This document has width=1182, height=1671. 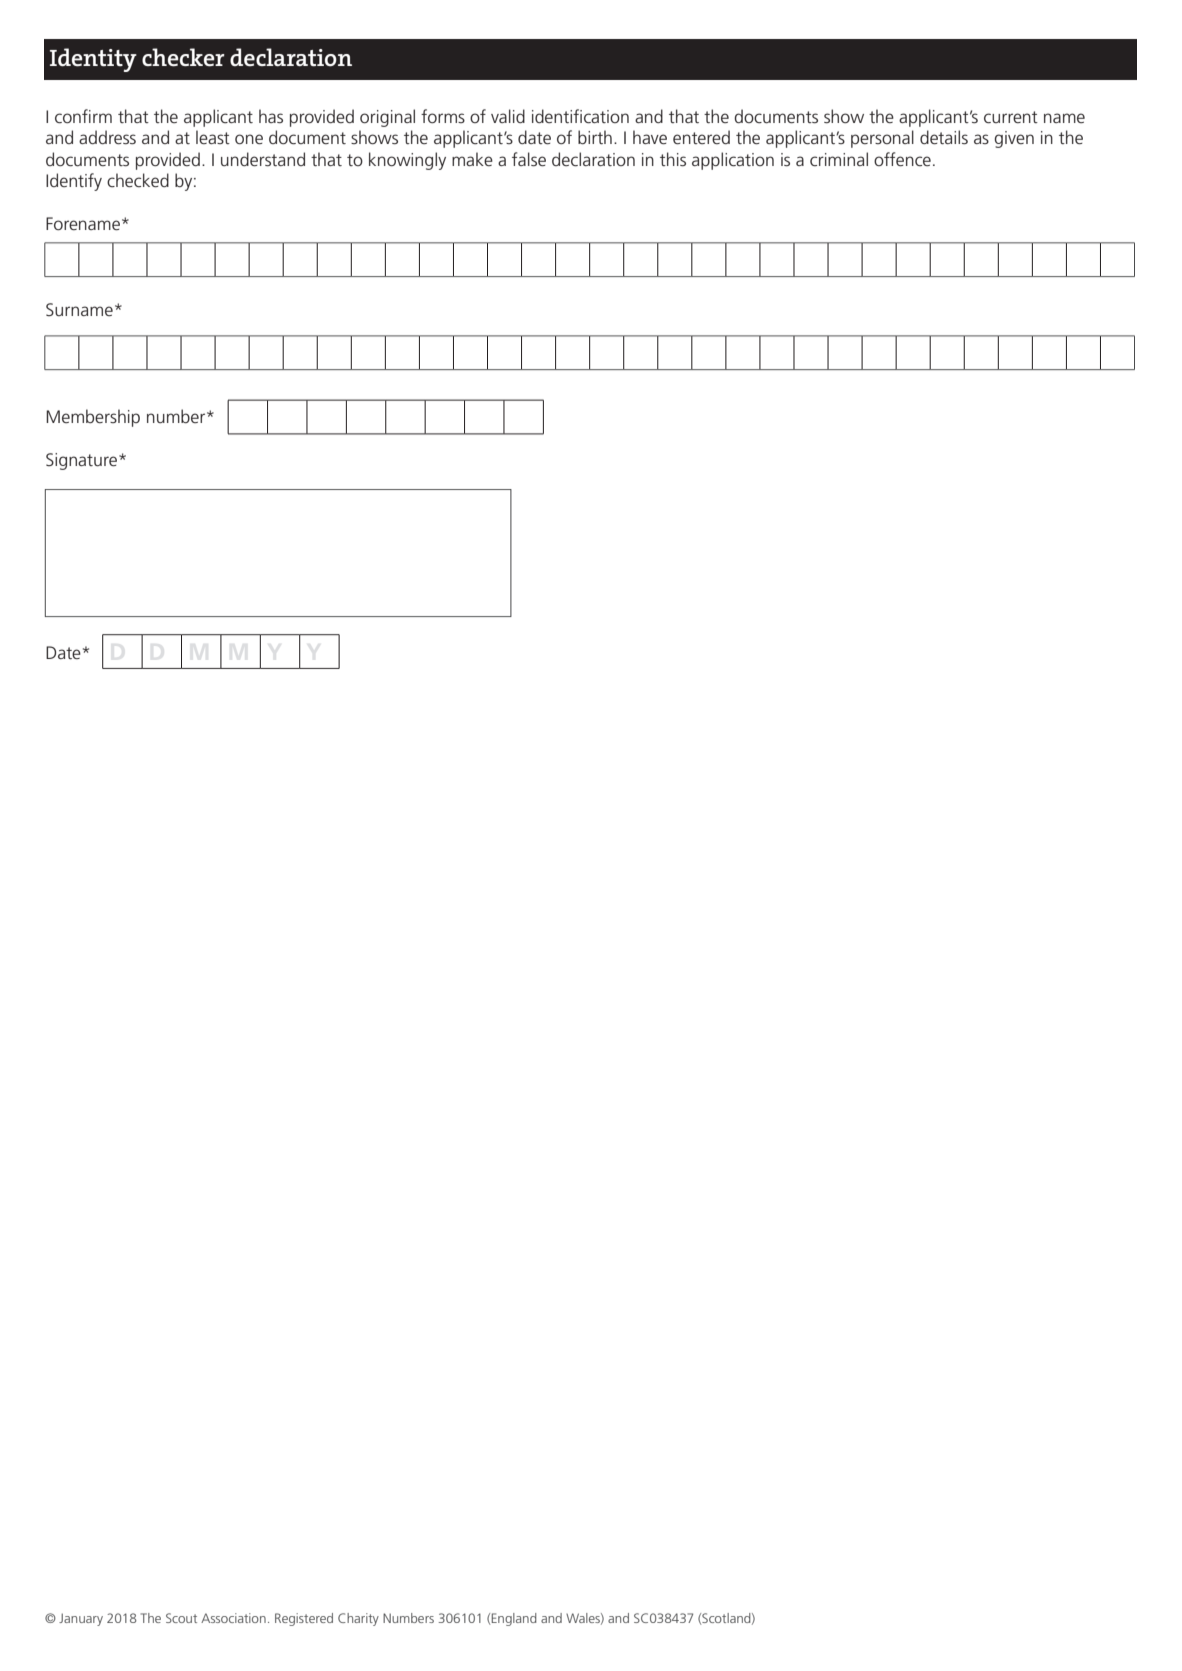 What do you see at coordinates (358, 1619) in the document?
I see `Charity` at bounding box center [358, 1619].
